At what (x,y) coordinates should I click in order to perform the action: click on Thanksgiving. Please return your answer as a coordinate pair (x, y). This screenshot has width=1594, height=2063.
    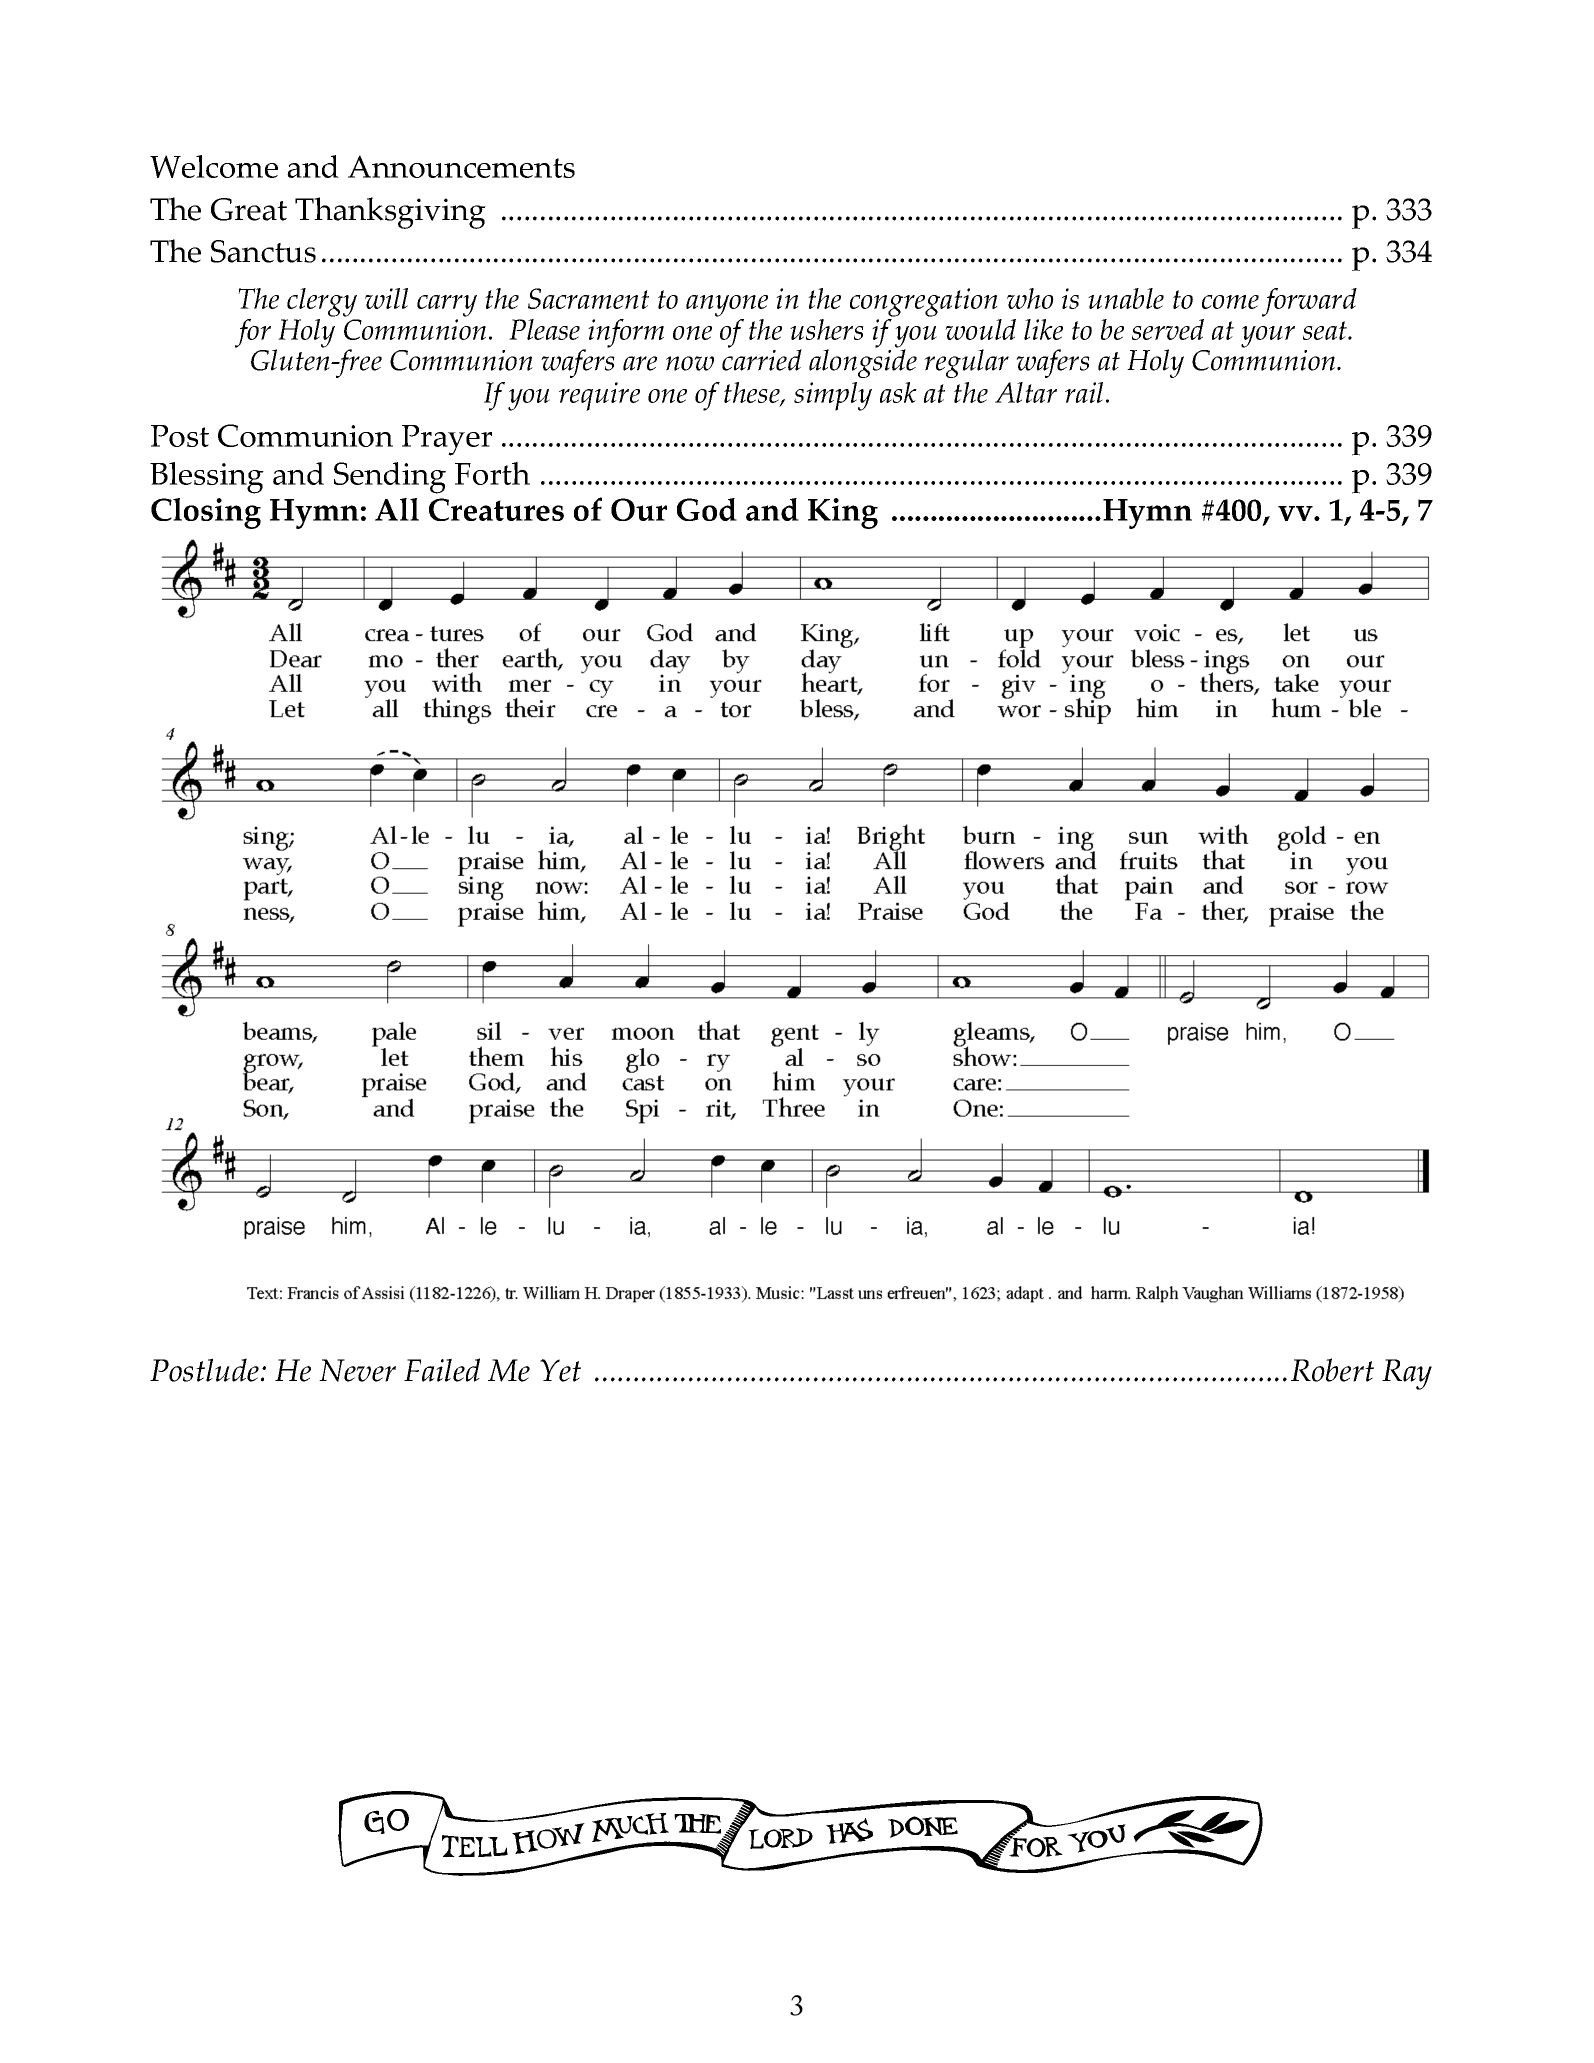
    Looking at the image, I should click on (390, 213).
